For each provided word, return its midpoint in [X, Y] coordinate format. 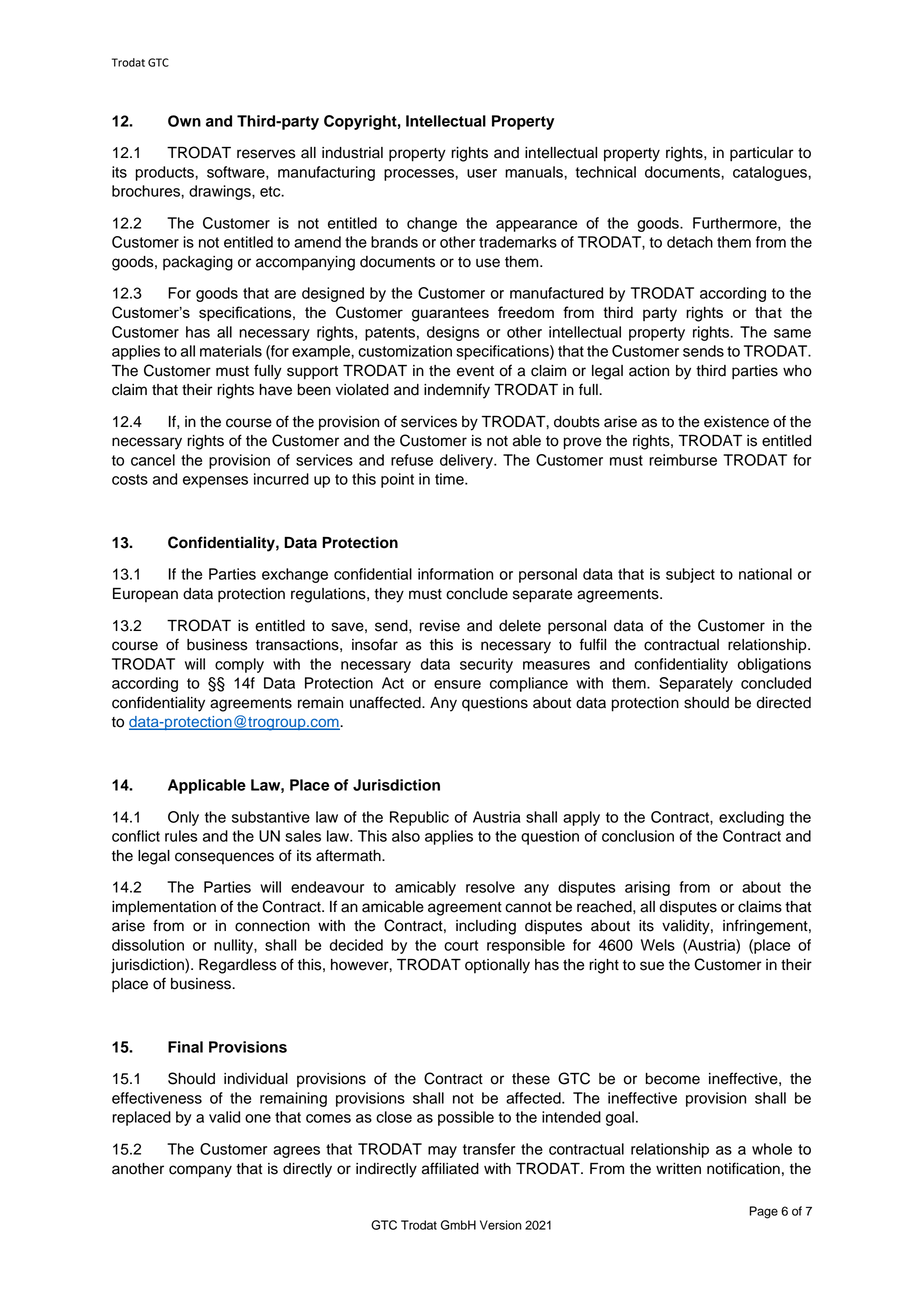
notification [743, 1168]
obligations [774, 665]
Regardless [238, 966]
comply [239, 665]
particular [762, 154]
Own [184, 121]
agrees [296, 1152]
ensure [457, 684]
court [461, 945]
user [482, 173]
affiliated [450, 1168]
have [275, 390]
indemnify [457, 391]
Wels [658, 945]
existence [736, 422]
